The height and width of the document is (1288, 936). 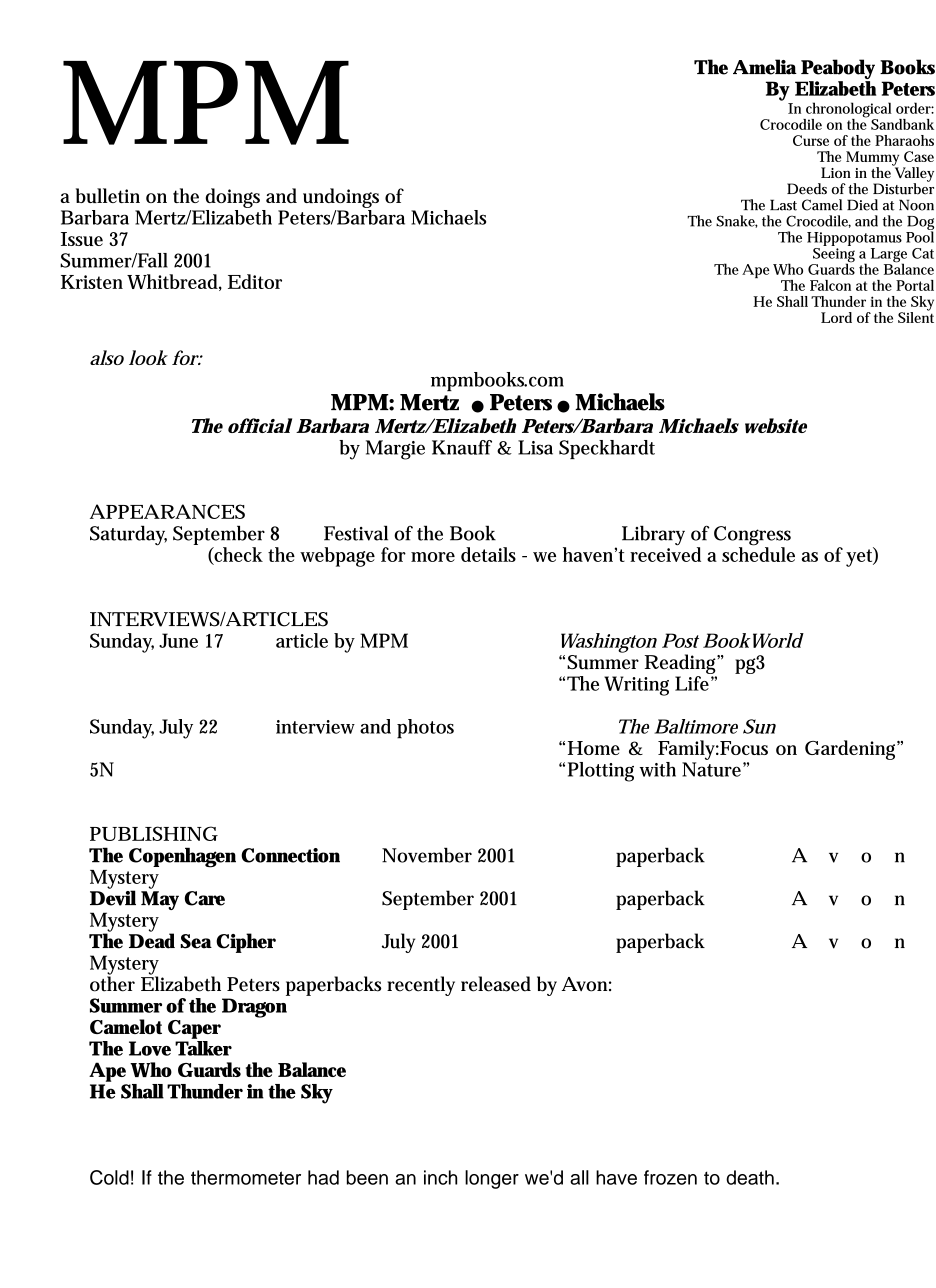 I want to click on death, so click(x=750, y=1177).
